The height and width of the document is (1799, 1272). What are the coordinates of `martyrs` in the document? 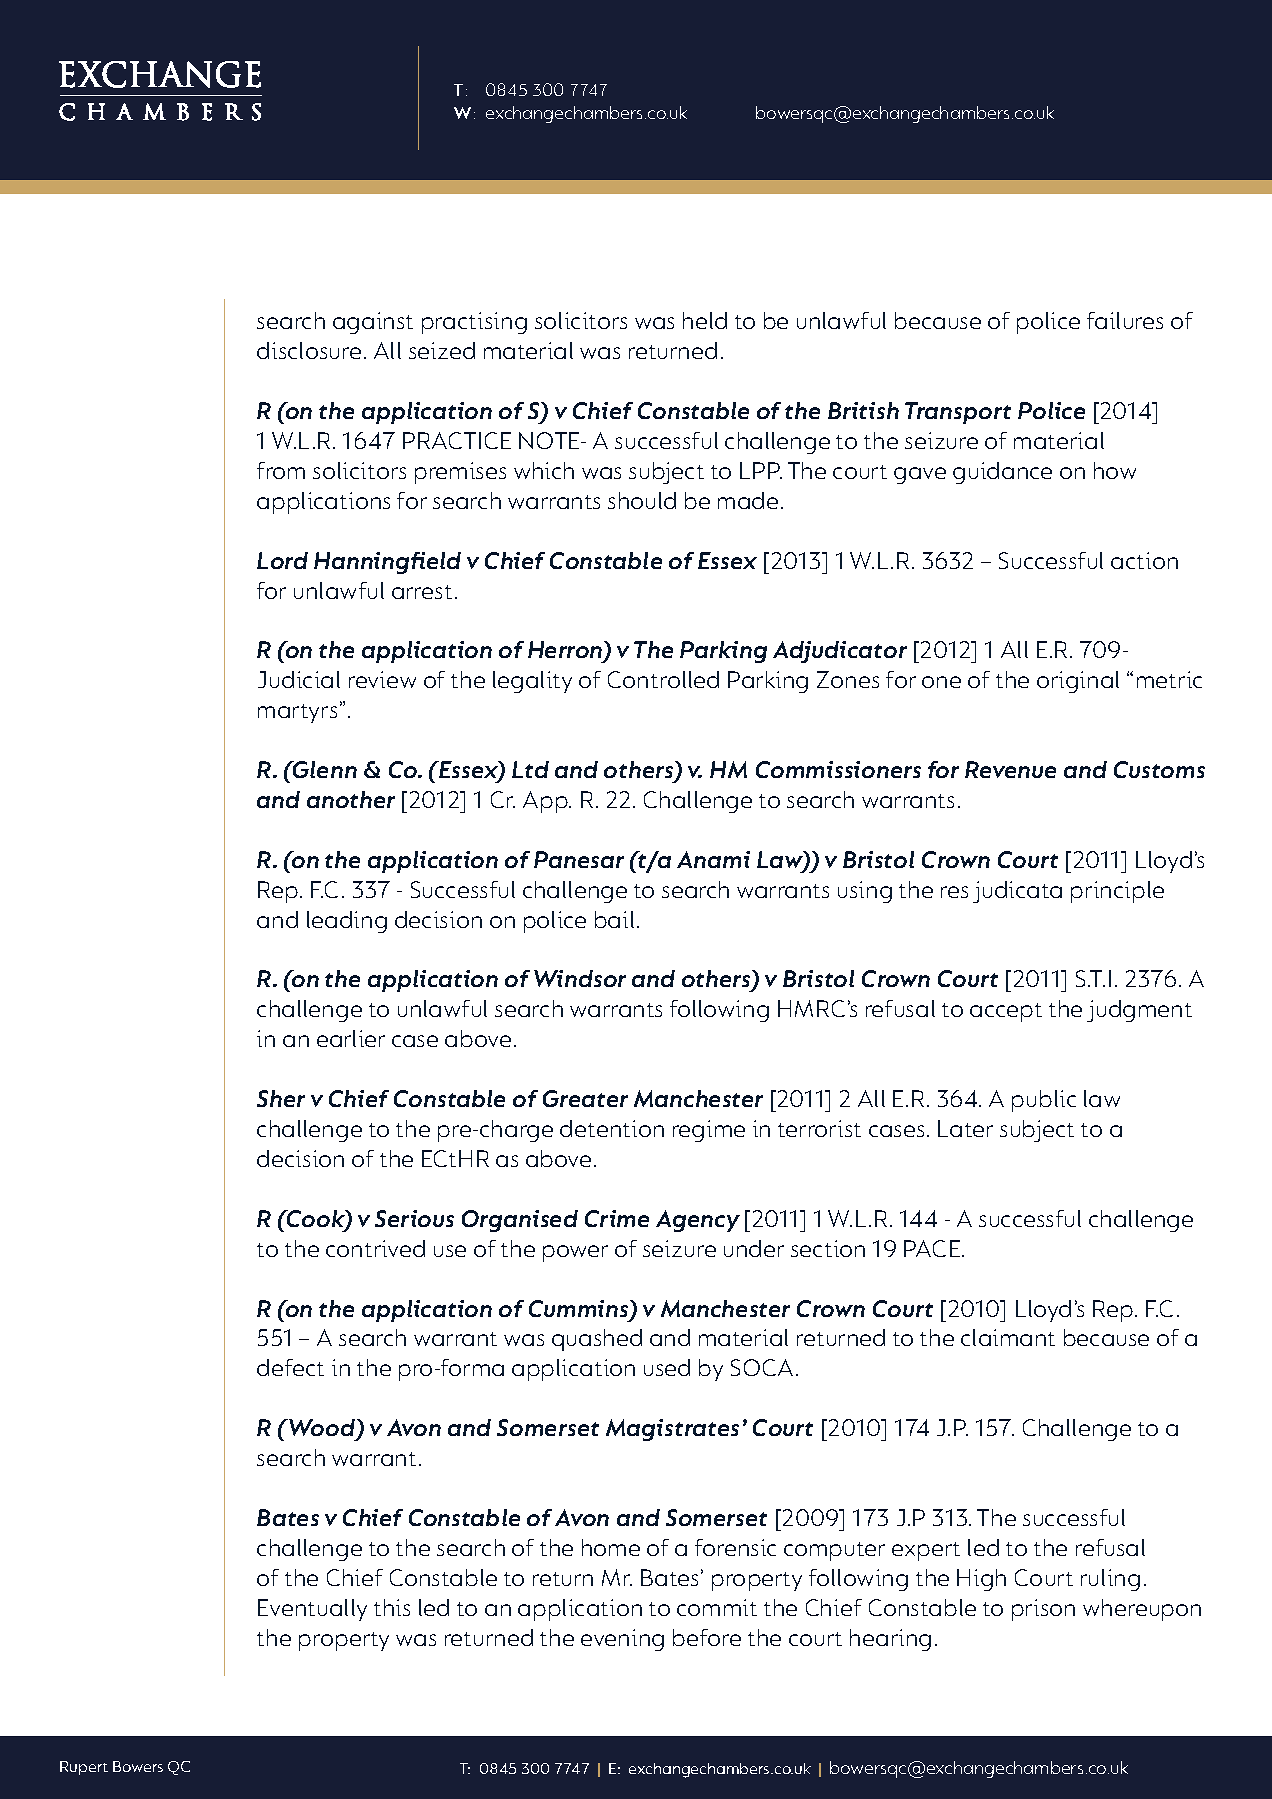 It's located at (297, 713).
